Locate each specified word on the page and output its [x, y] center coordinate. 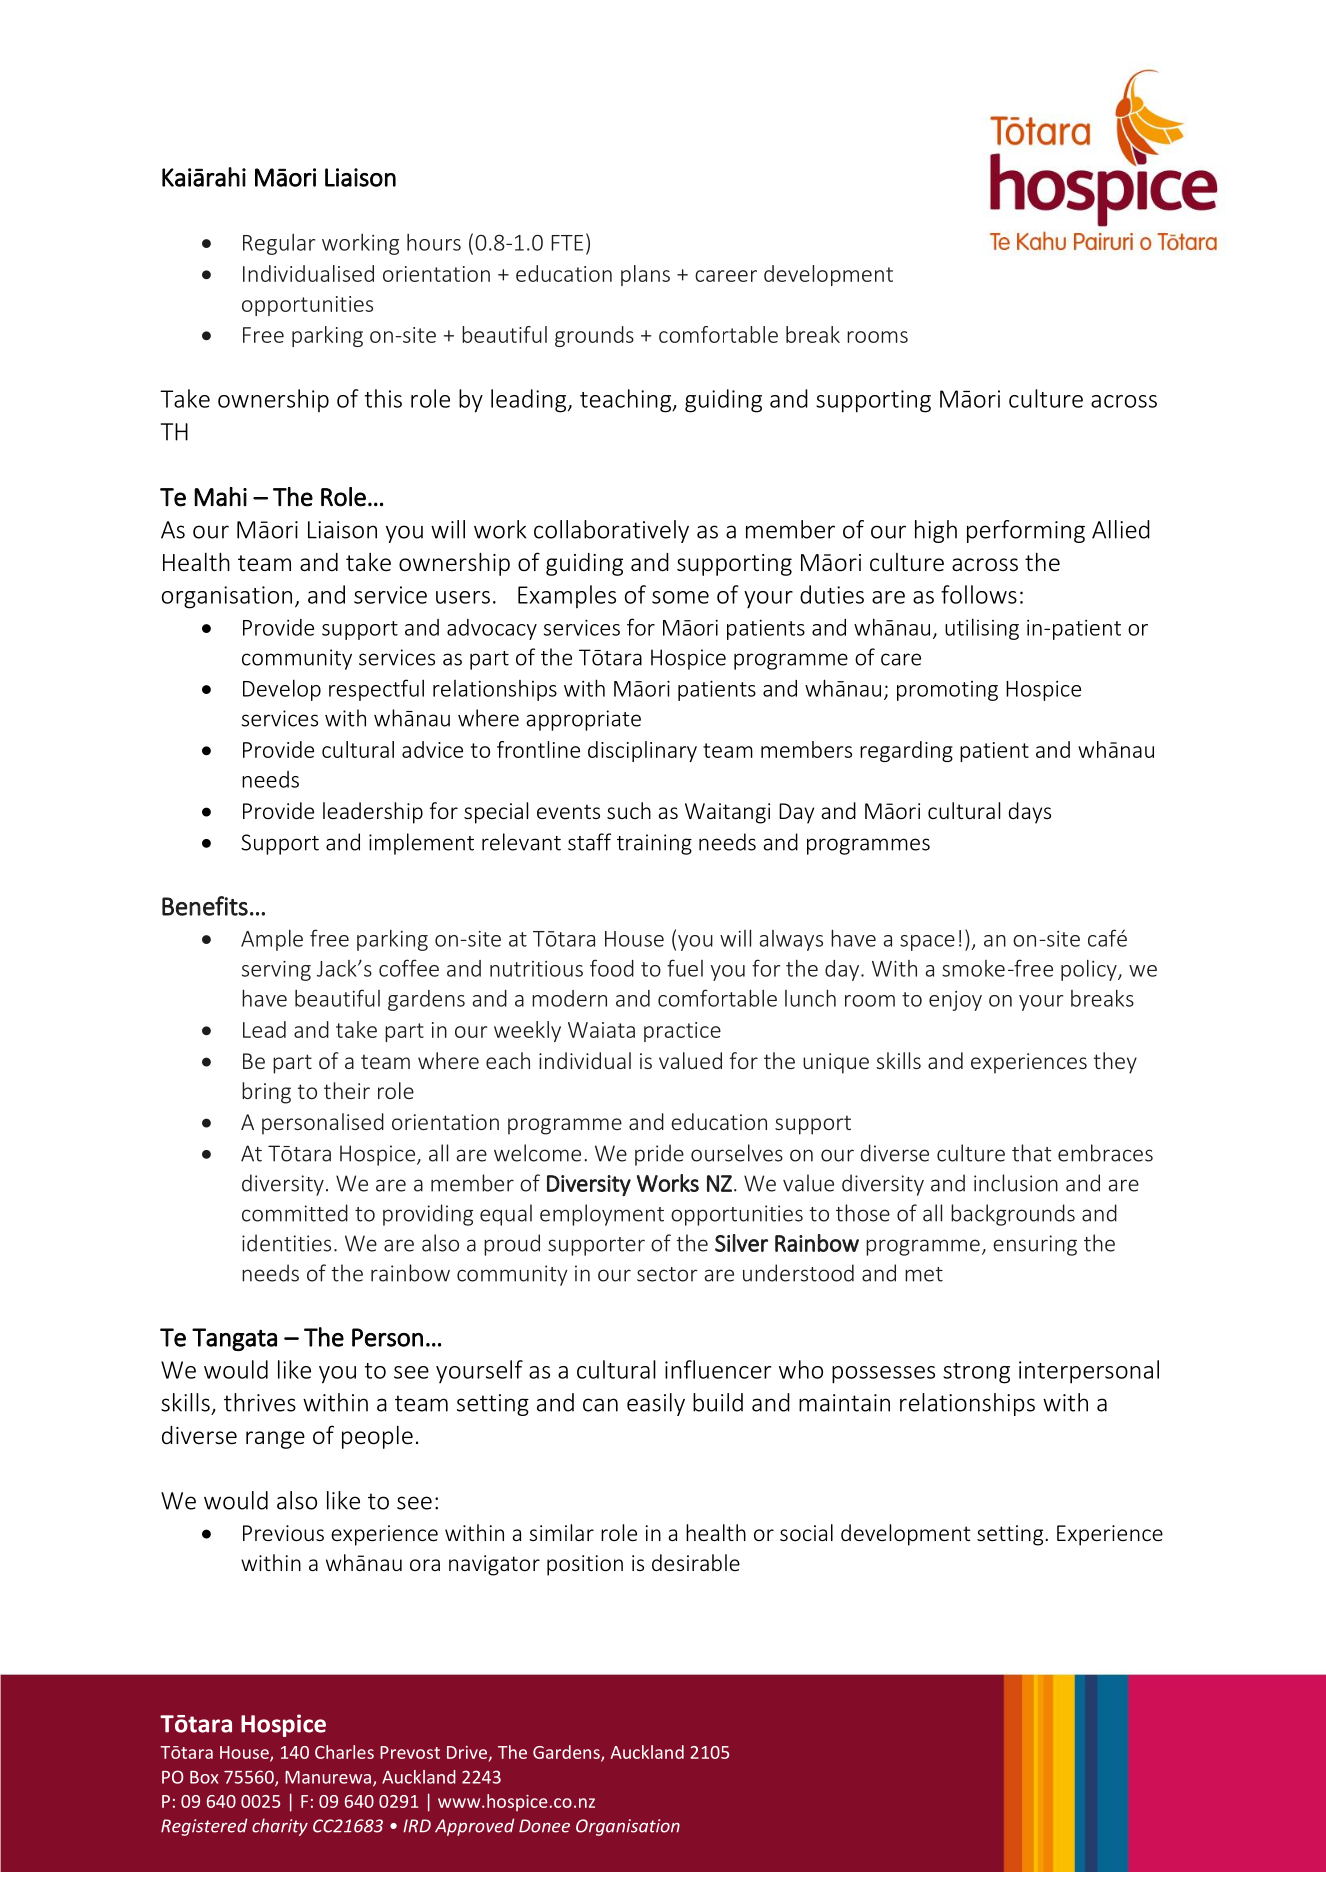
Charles [344, 1752]
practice [682, 1032]
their [347, 1090]
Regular [279, 244]
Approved [474, 1827]
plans [645, 275]
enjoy [955, 1001]
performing [1026, 531]
